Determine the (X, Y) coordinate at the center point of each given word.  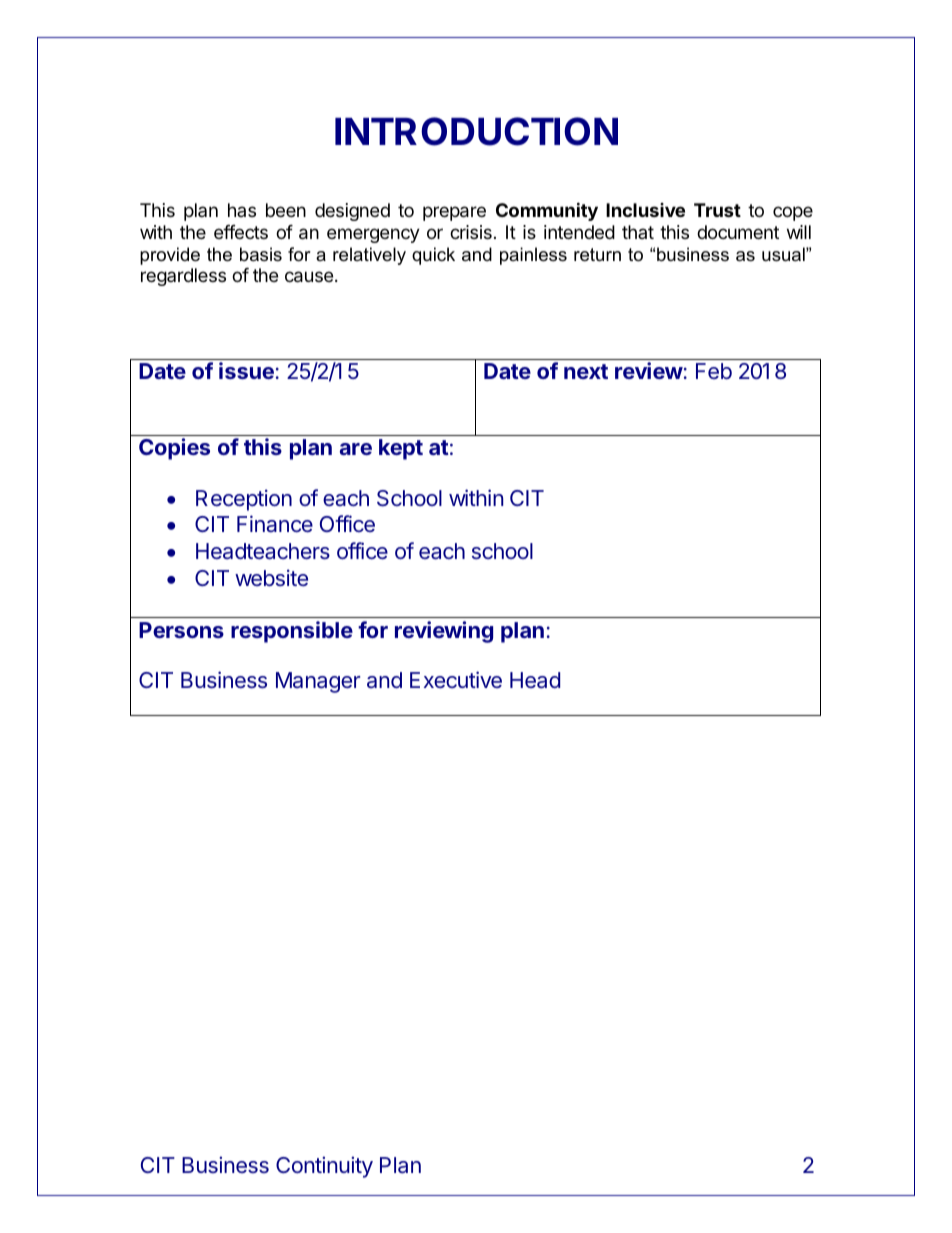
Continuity (324, 1167)
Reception (244, 500)
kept (401, 449)
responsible (292, 632)
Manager (318, 682)
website (271, 577)
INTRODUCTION (476, 131)
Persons (181, 630)
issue (246, 370)
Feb (714, 371)
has (242, 210)
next (586, 371)
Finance (275, 524)
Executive (456, 679)
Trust (717, 210)
